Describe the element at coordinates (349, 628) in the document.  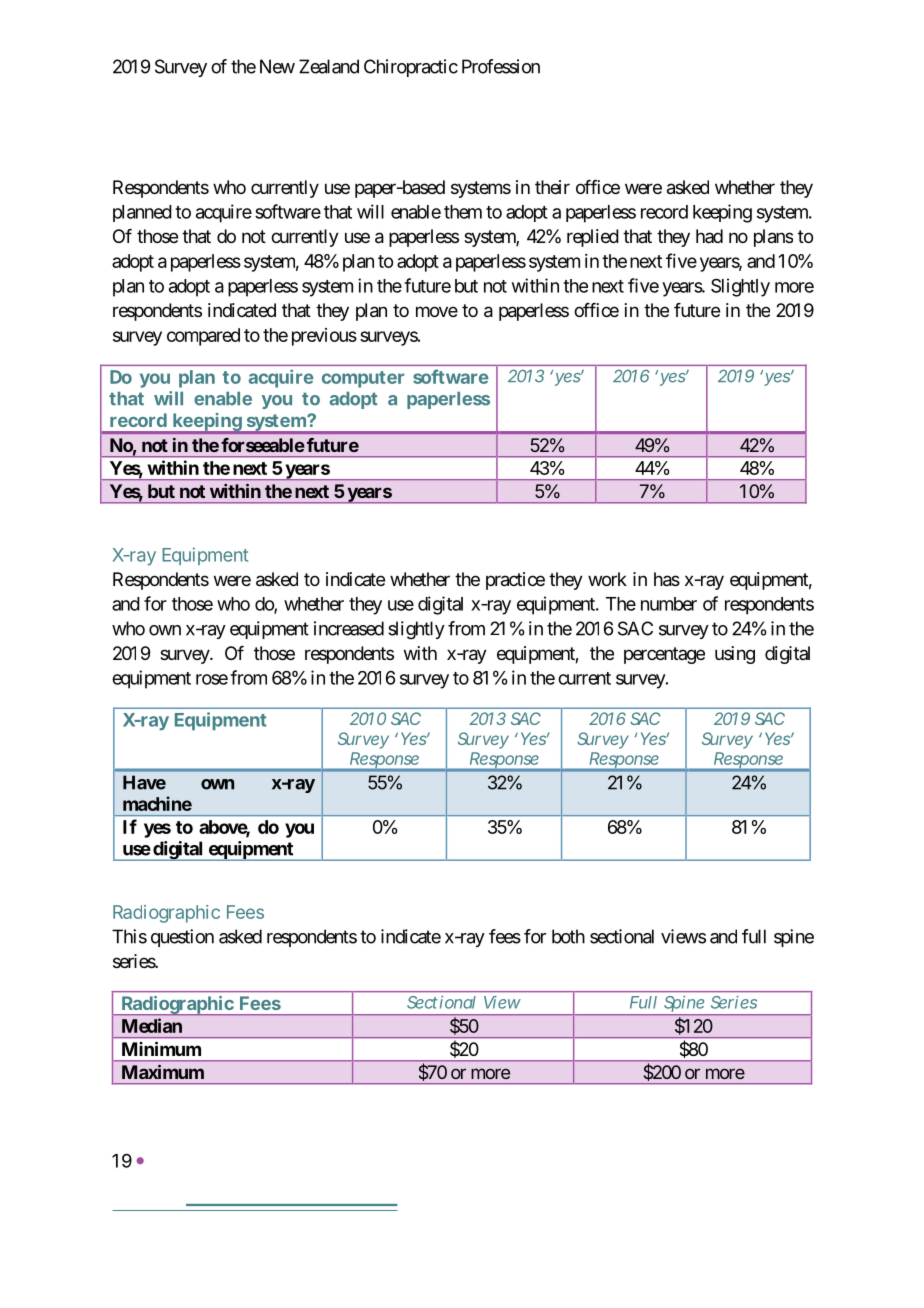
I see `increased` at that location.
